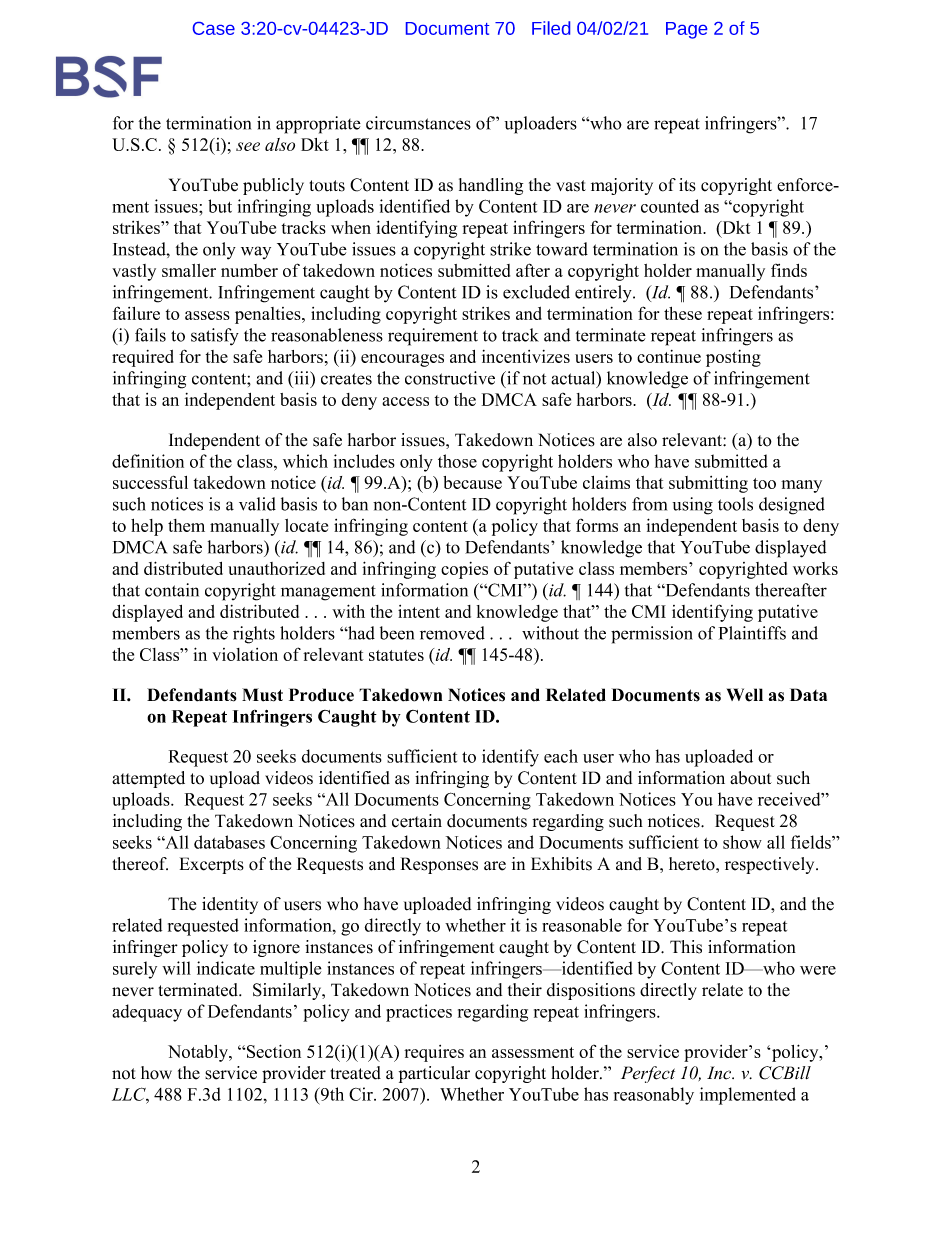  I want to click on finds, so click(789, 270).
